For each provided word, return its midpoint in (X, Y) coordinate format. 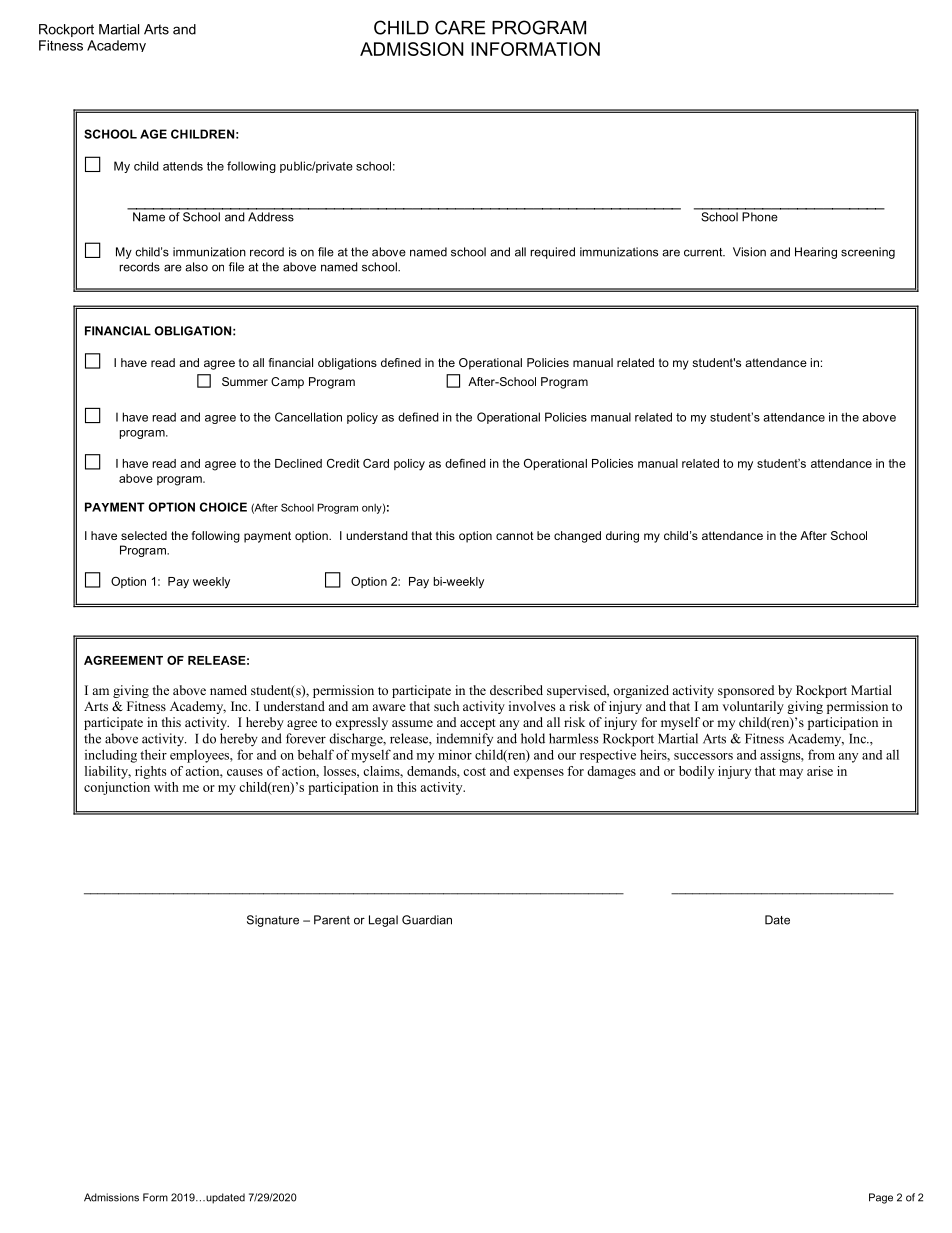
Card (376, 463)
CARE (460, 27)
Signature (273, 921)
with (166, 787)
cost (474, 772)
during (622, 537)
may (791, 774)
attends (183, 166)
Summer (245, 381)
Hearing (816, 253)
